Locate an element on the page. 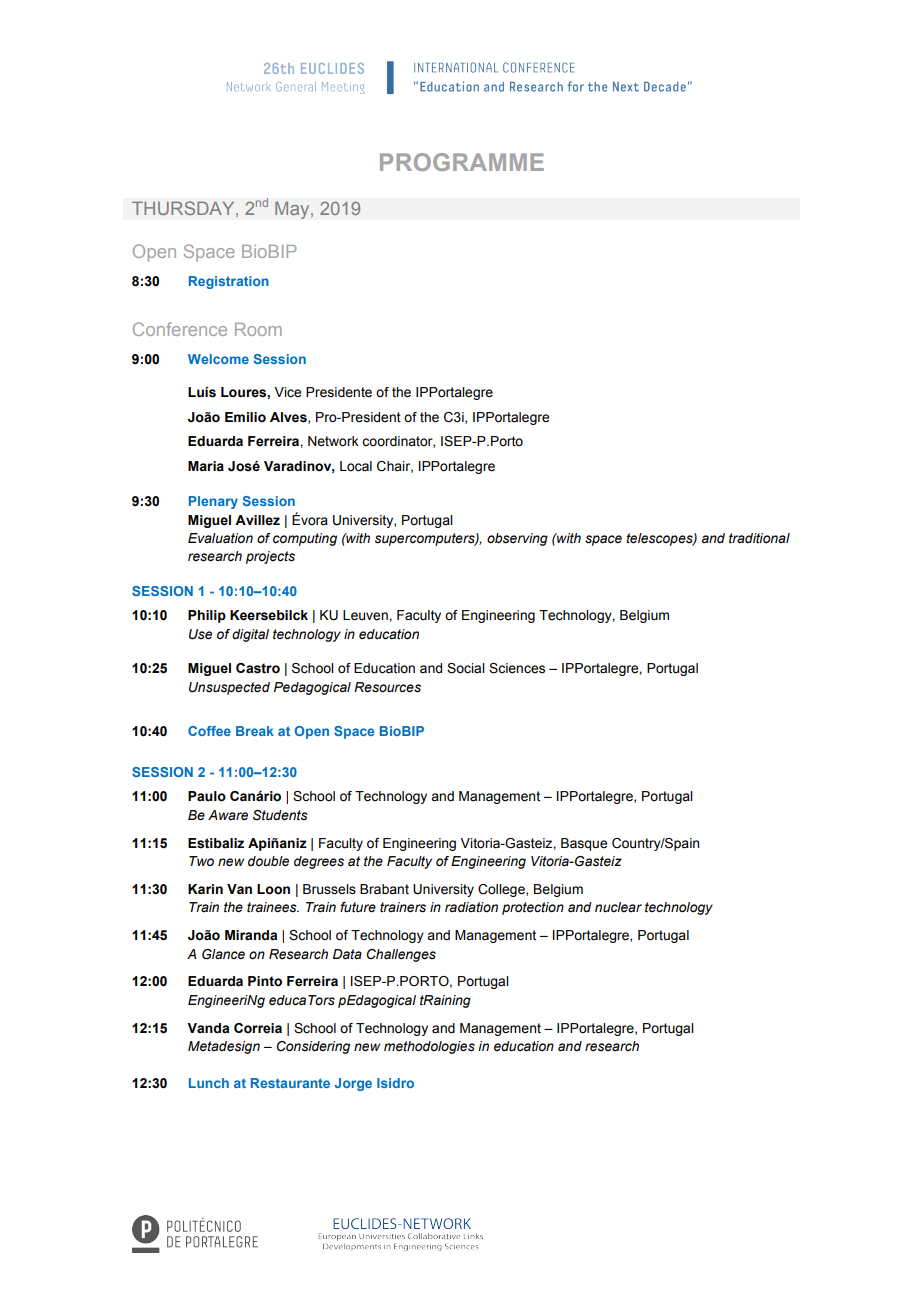  Lunch is located at coordinates (209, 1083).
